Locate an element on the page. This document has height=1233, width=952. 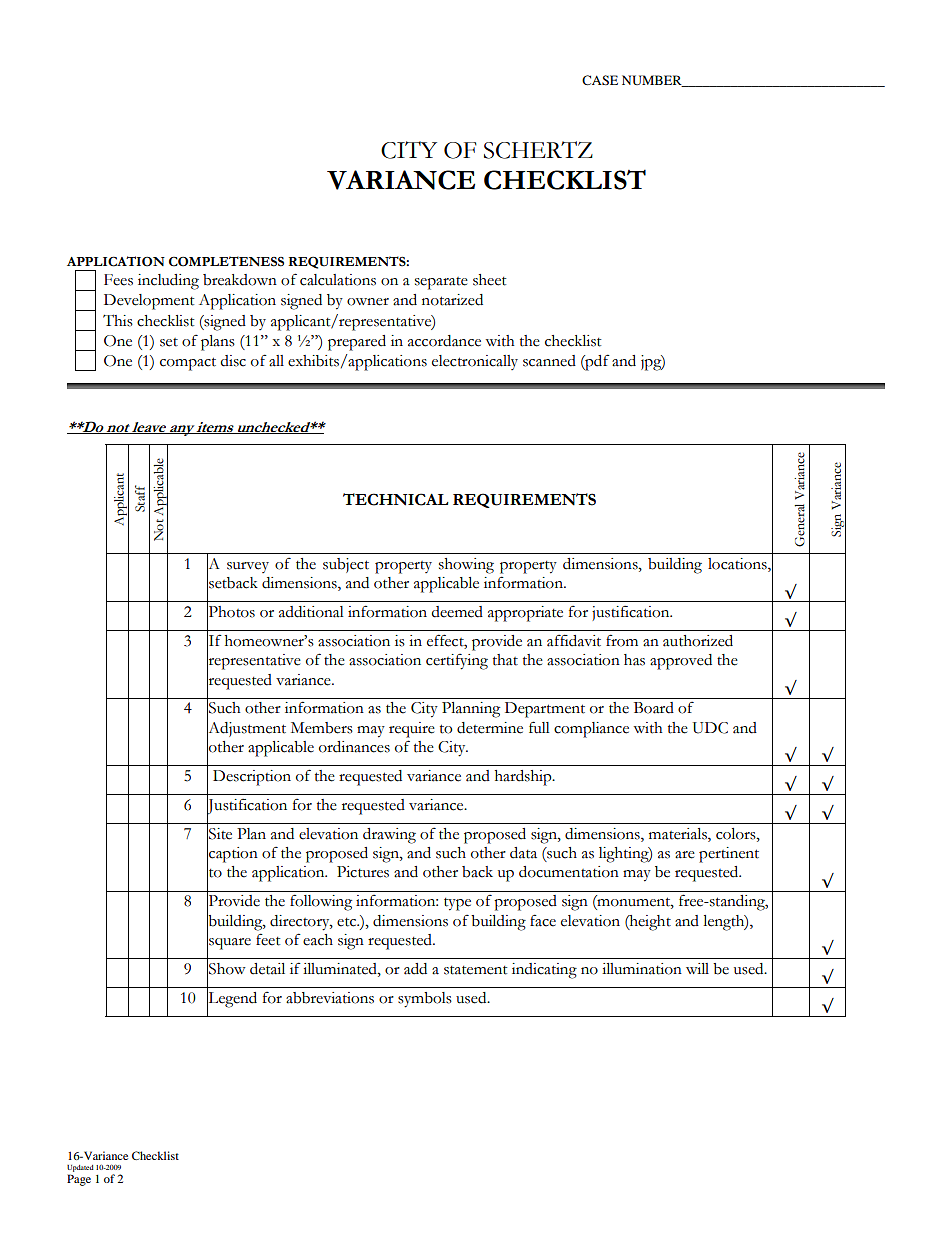
COMPLETENESS is located at coordinates (226, 261).
